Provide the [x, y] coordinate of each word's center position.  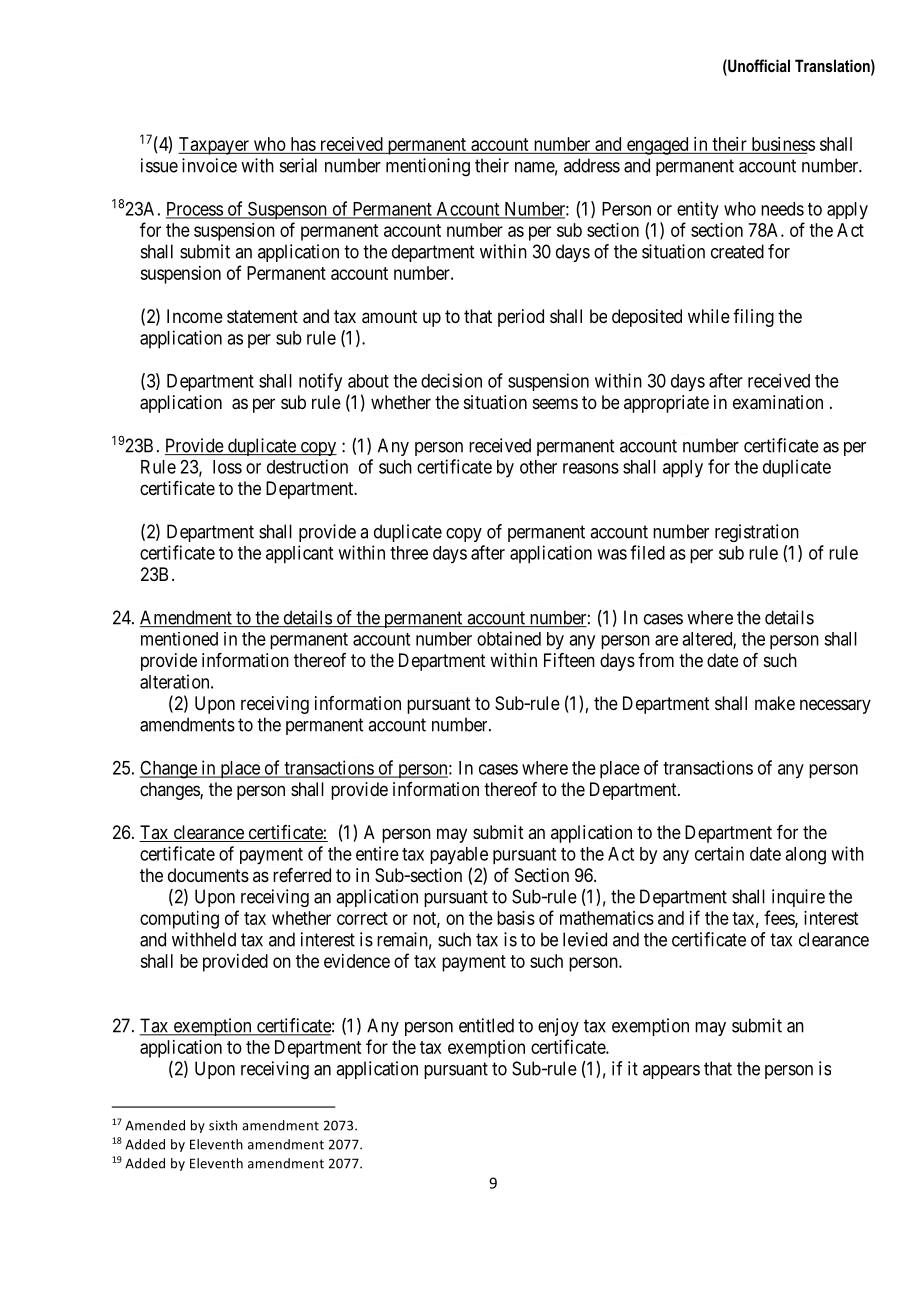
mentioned [179, 639]
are [666, 640]
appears [671, 1072]
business [783, 144]
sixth [223, 1125]
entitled [486, 1025]
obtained [509, 638]
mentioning [428, 167]
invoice [209, 165]
